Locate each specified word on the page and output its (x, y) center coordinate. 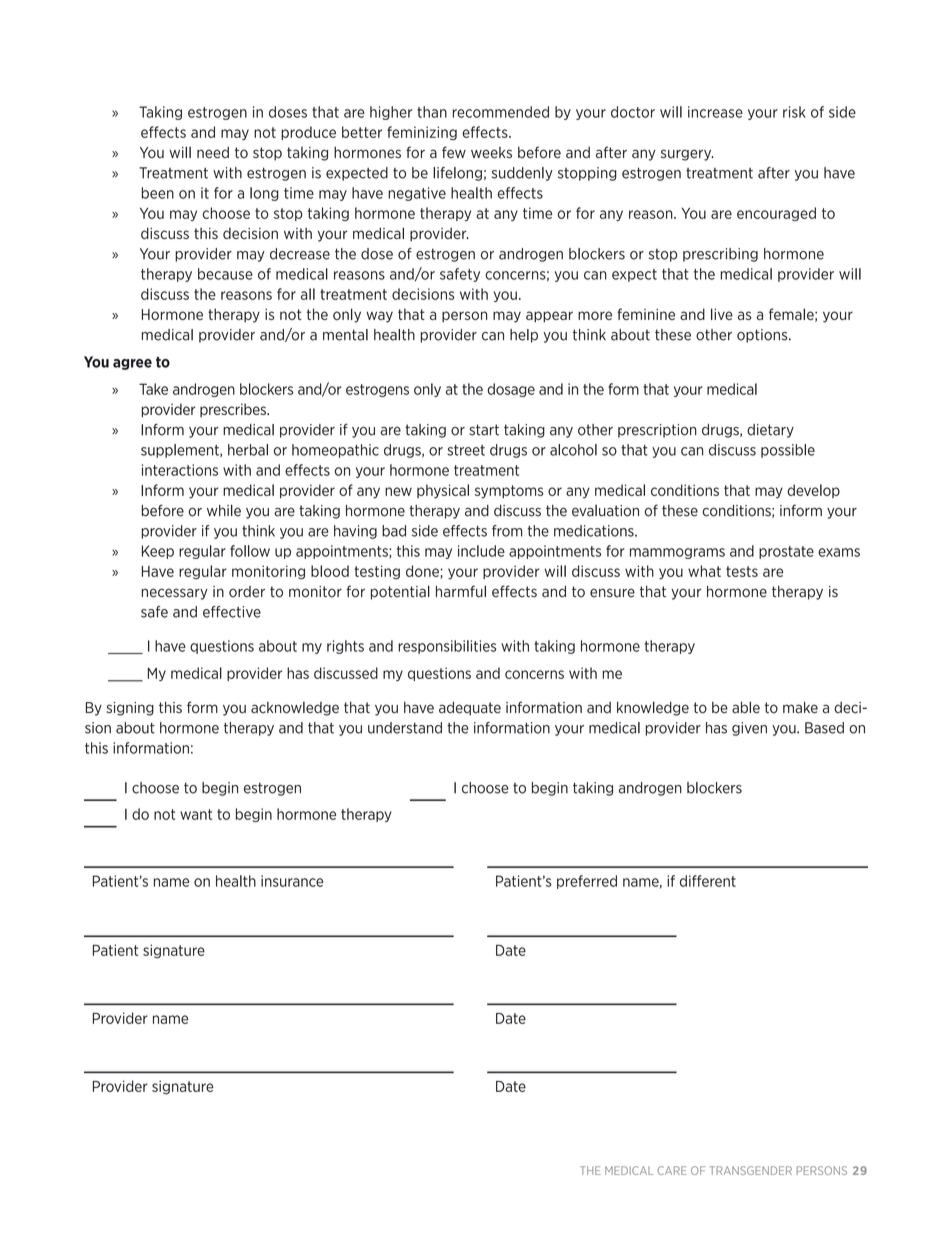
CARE (672, 1170)
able (746, 707)
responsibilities (447, 647)
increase (715, 112)
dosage (511, 390)
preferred (587, 882)
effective (232, 612)
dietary (770, 431)
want (196, 814)
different (708, 881)
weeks (491, 153)
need (213, 153)
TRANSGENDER (750, 1170)
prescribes (234, 410)
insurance (292, 881)
